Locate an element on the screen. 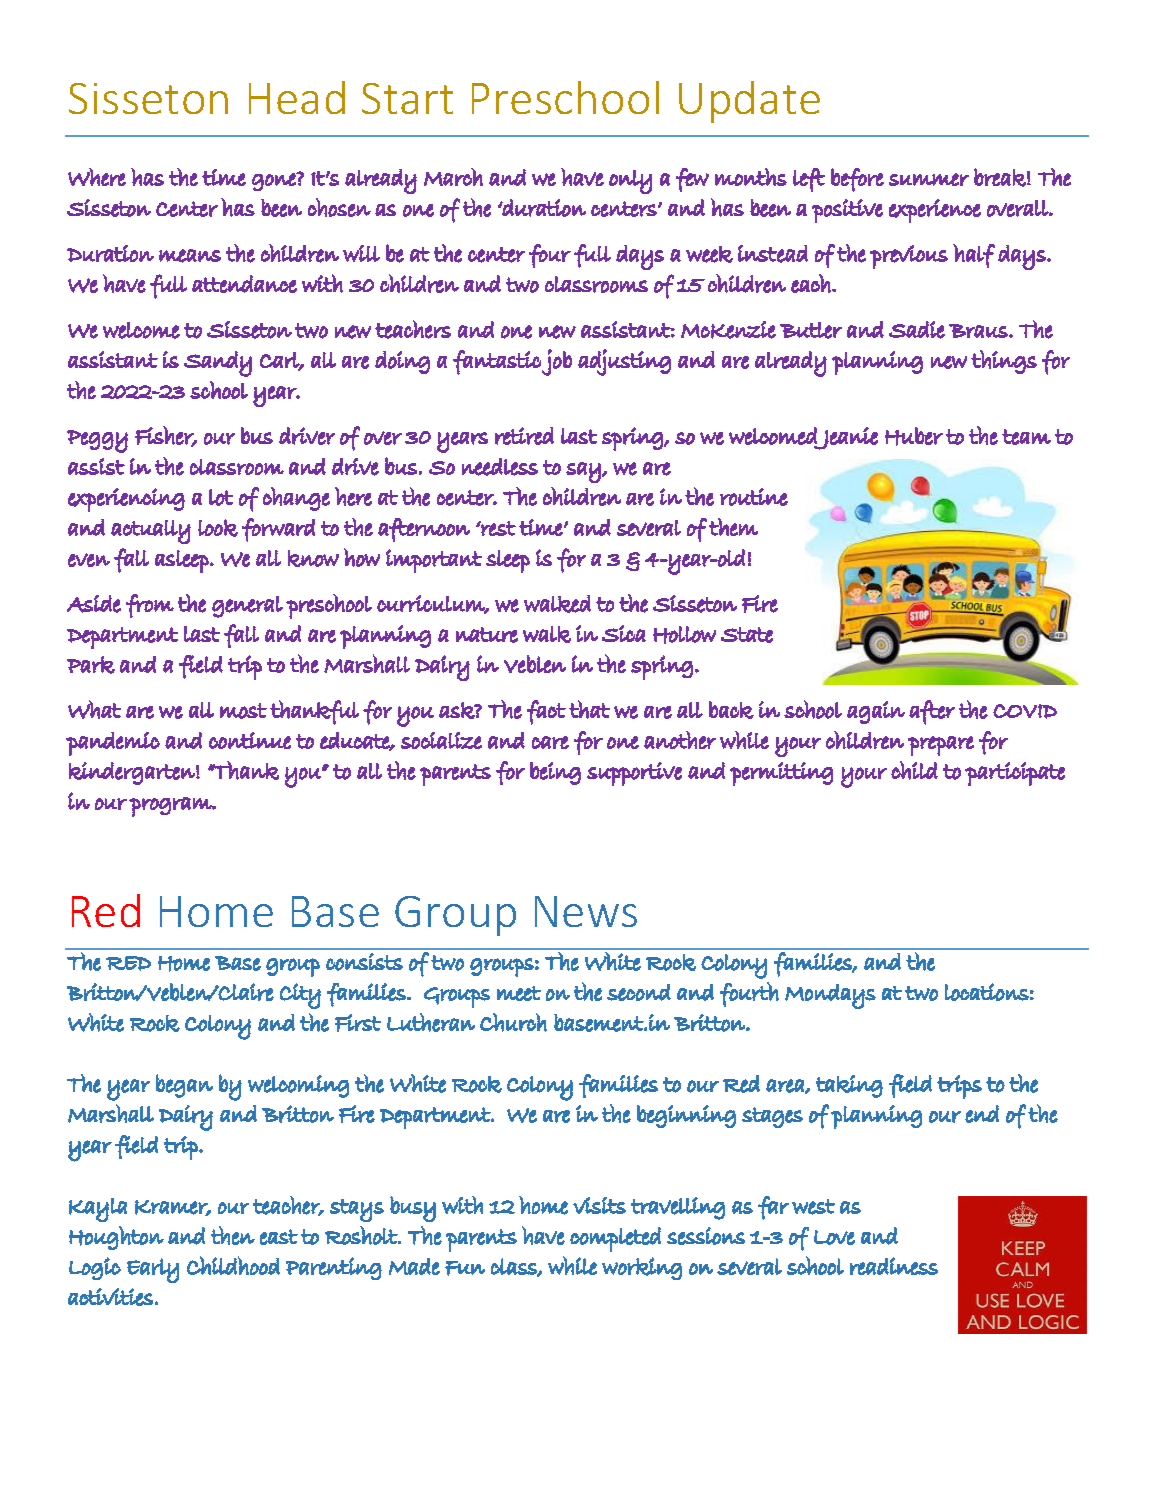 Image resolution: width=1154 pixels, height=1494 pixels. only is located at coordinates (630, 182).
